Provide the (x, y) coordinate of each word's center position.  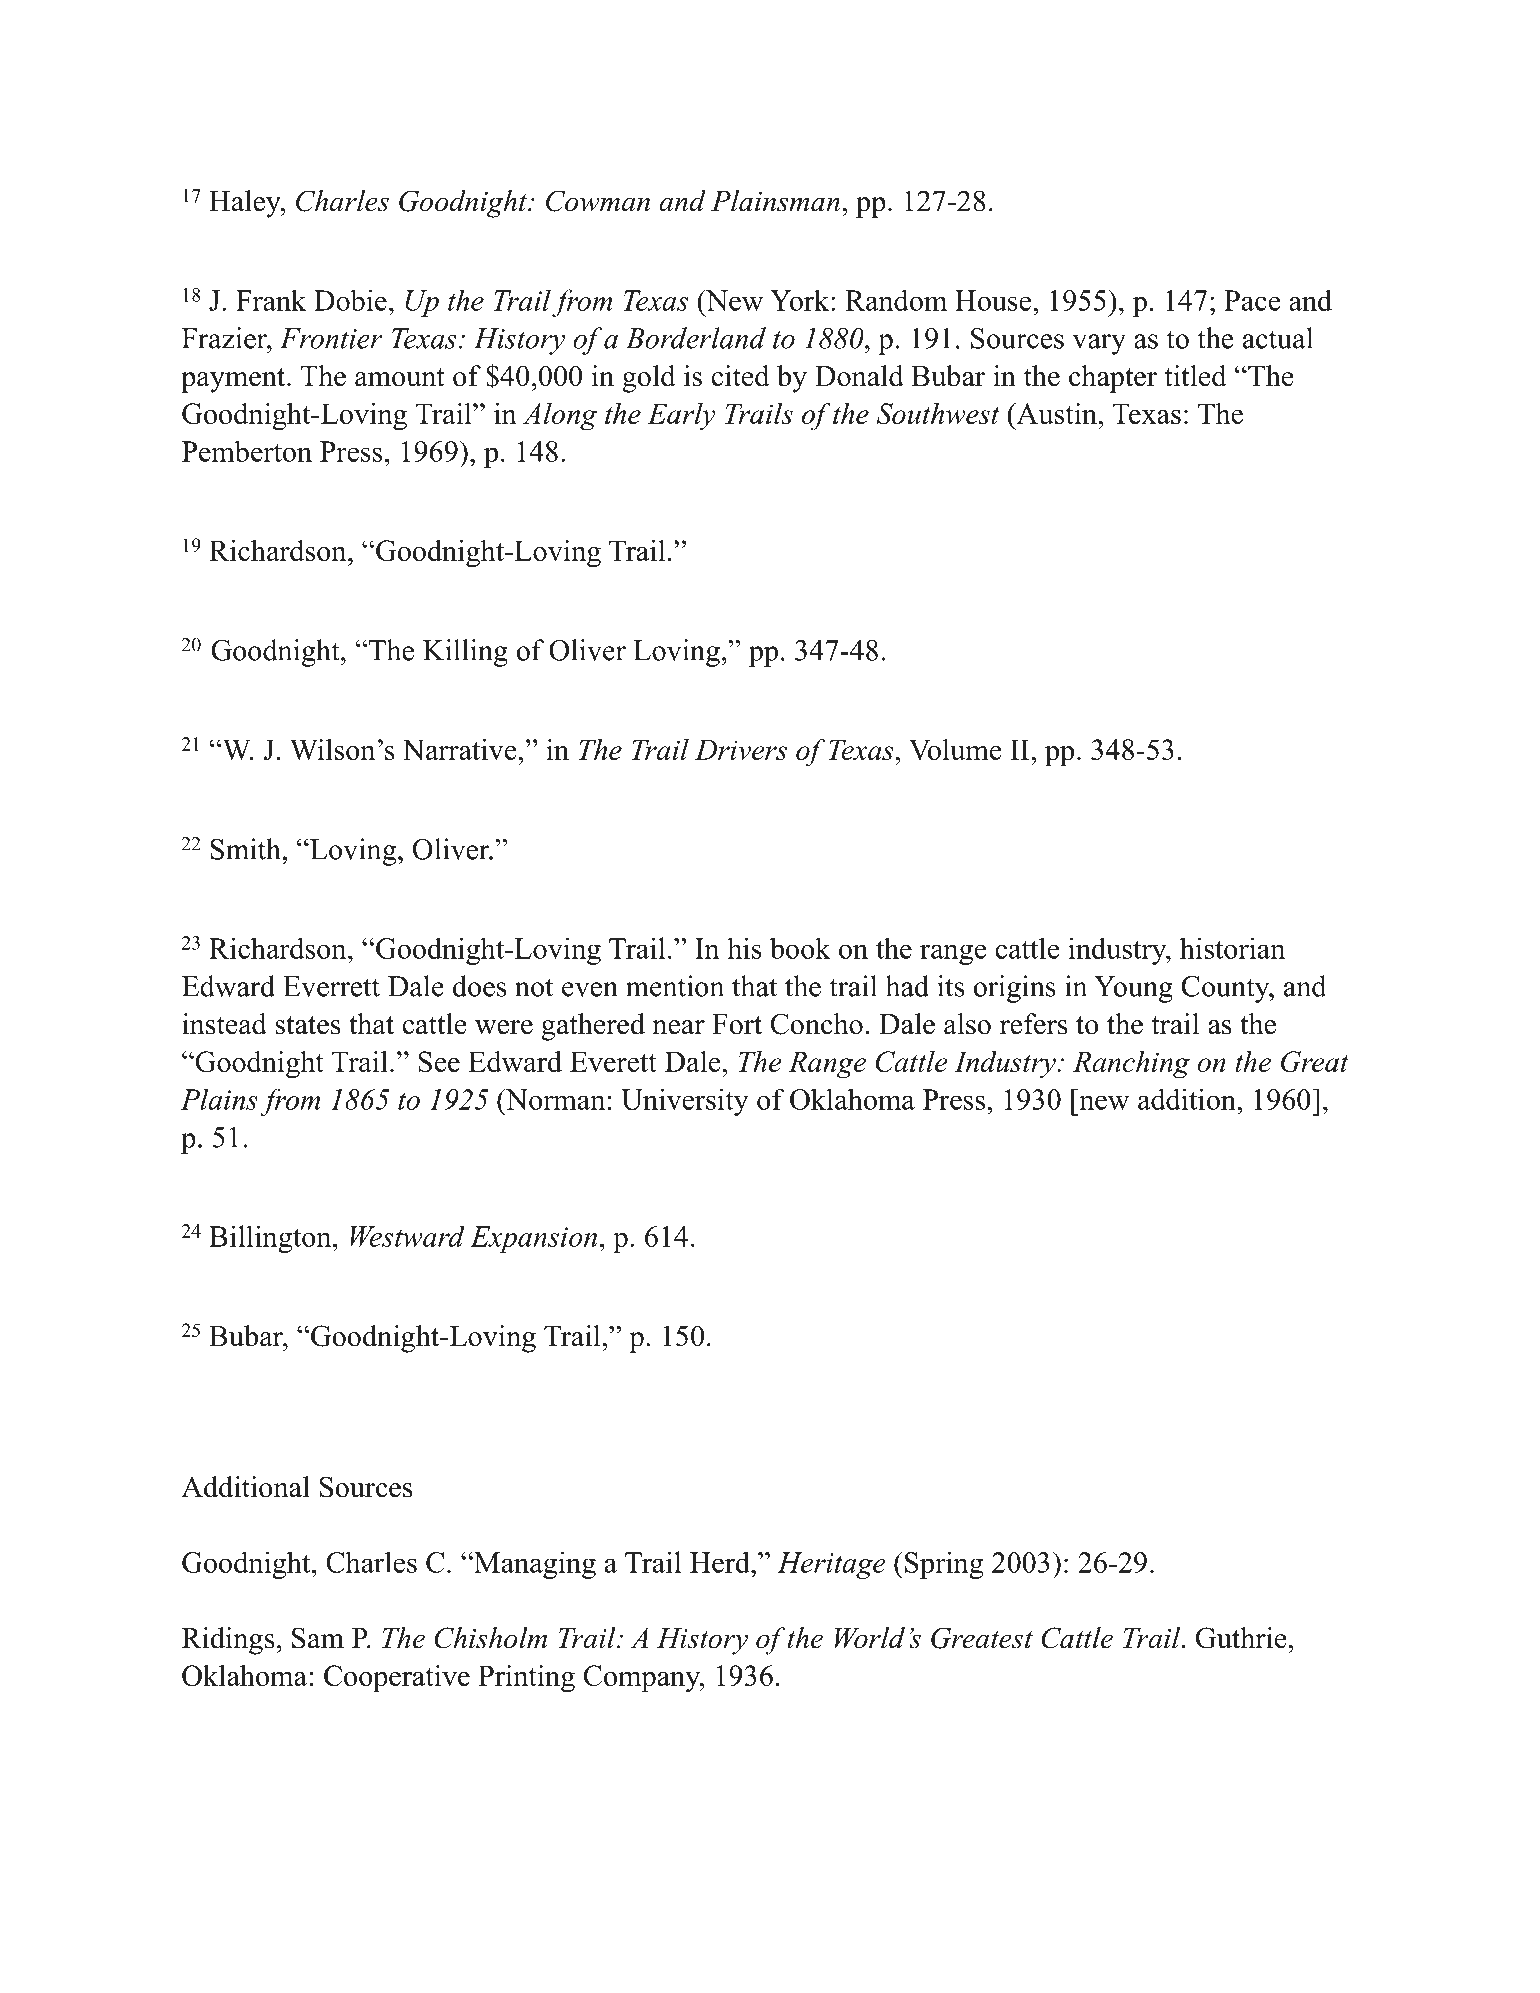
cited (740, 376)
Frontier (331, 338)
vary (1099, 344)
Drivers (741, 749)
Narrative (461, 749)
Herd (721, 1562)
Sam (318, 1638)
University (685, 1102)
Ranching (1131, 1065)
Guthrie (1242, 1638)
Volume (955, 749)
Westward (407, 1236)
